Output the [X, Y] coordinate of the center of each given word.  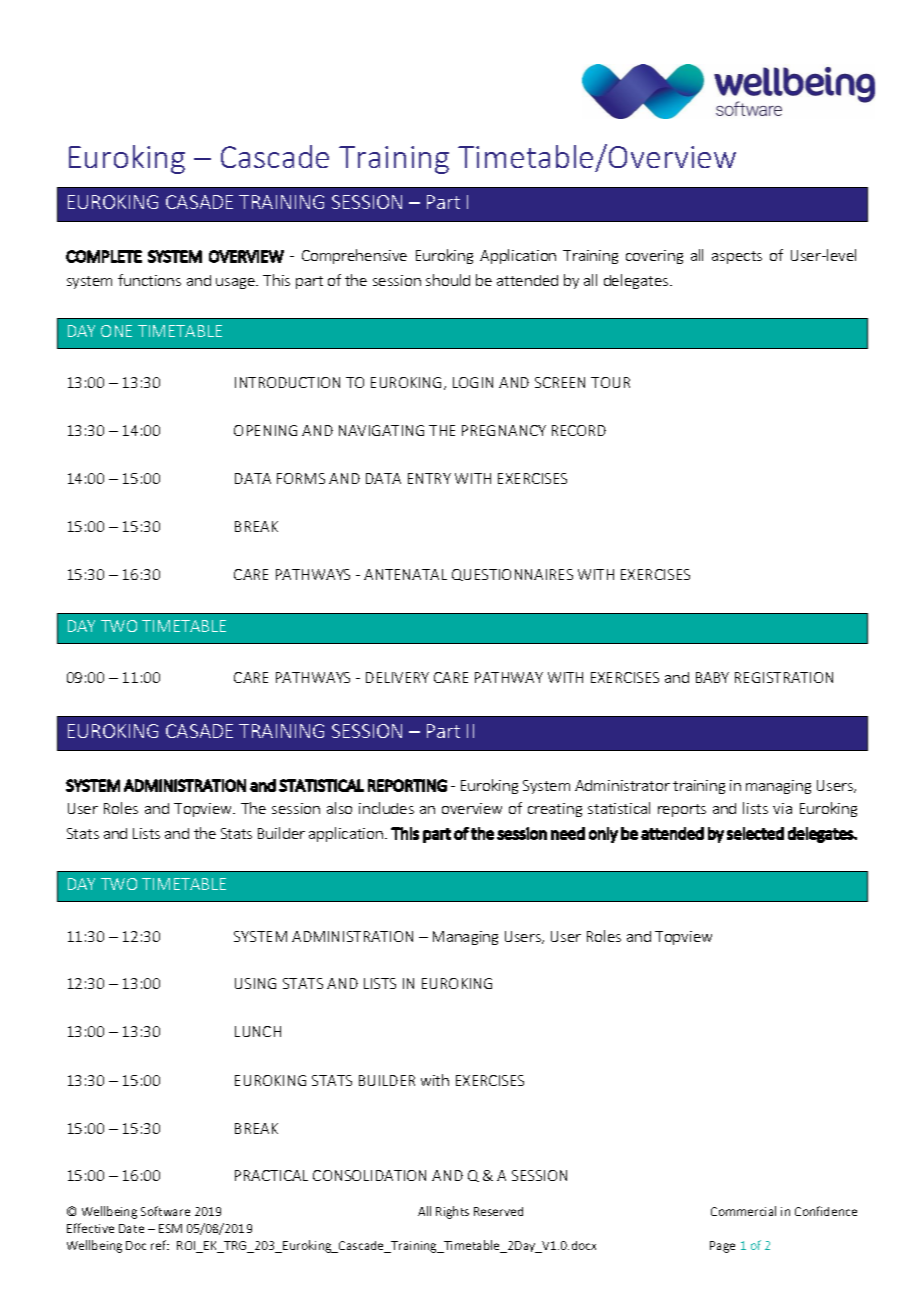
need [568, 833]
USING [255, 983]
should [448, 280]
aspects [737, 257]
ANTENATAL [405, 574]
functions [149, 280]
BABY [712, 677]
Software [165, 1211]
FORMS [301, 478]
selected [755, 833]
